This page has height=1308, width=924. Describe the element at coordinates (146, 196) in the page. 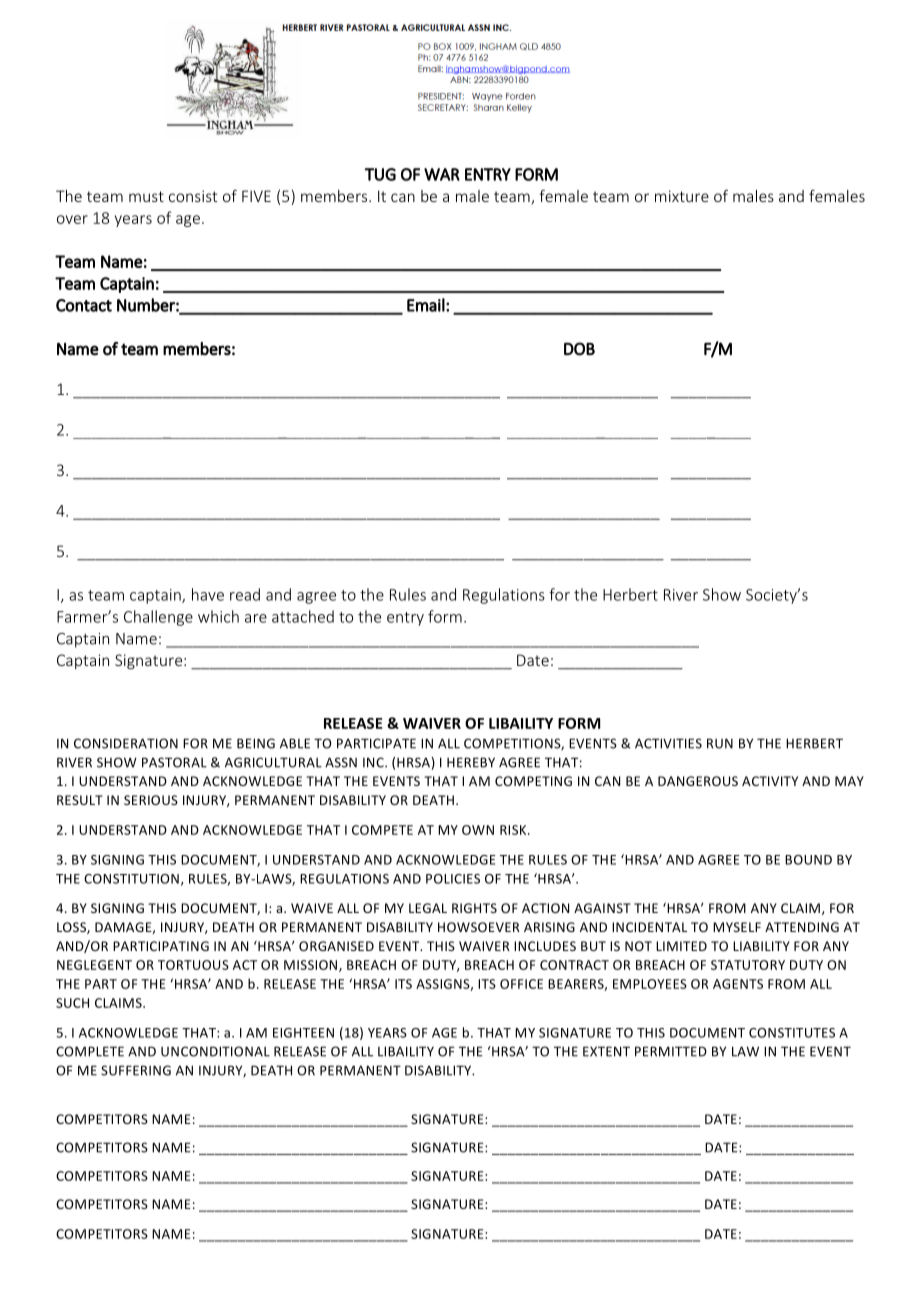

I see `must` at that location.
